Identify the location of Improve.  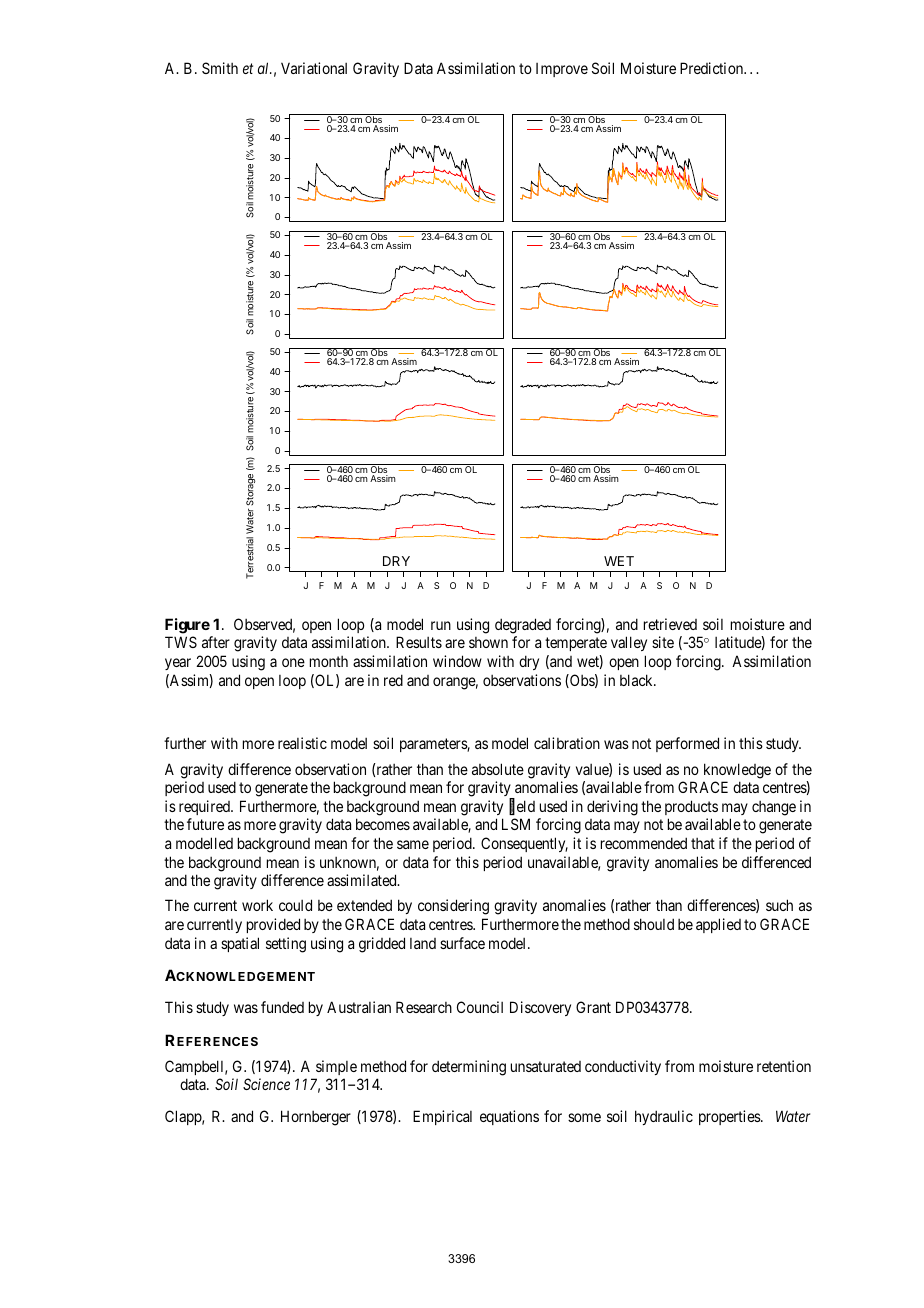
(562, 70).
